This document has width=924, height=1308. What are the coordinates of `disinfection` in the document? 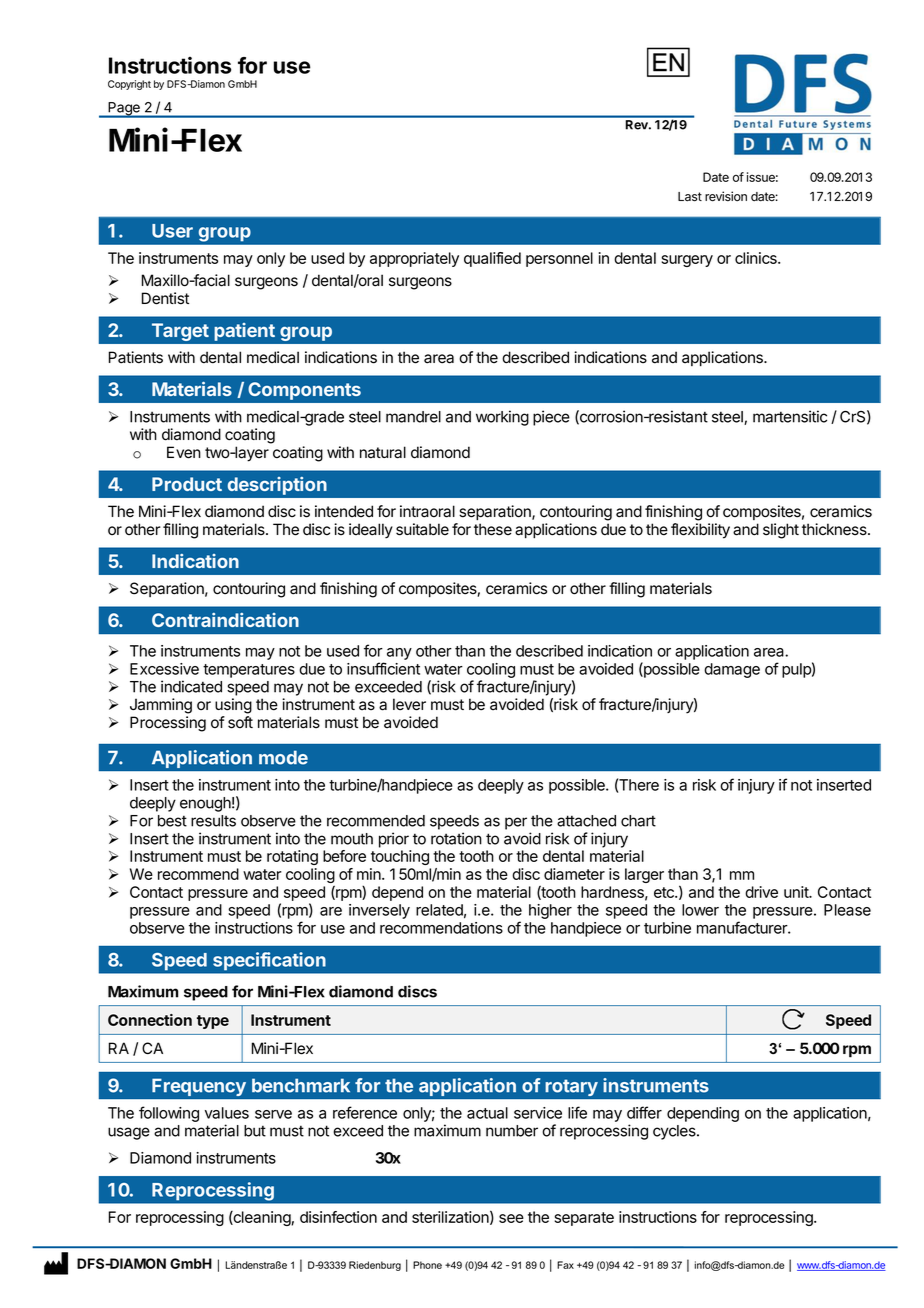 It's located at (338, 1217).
